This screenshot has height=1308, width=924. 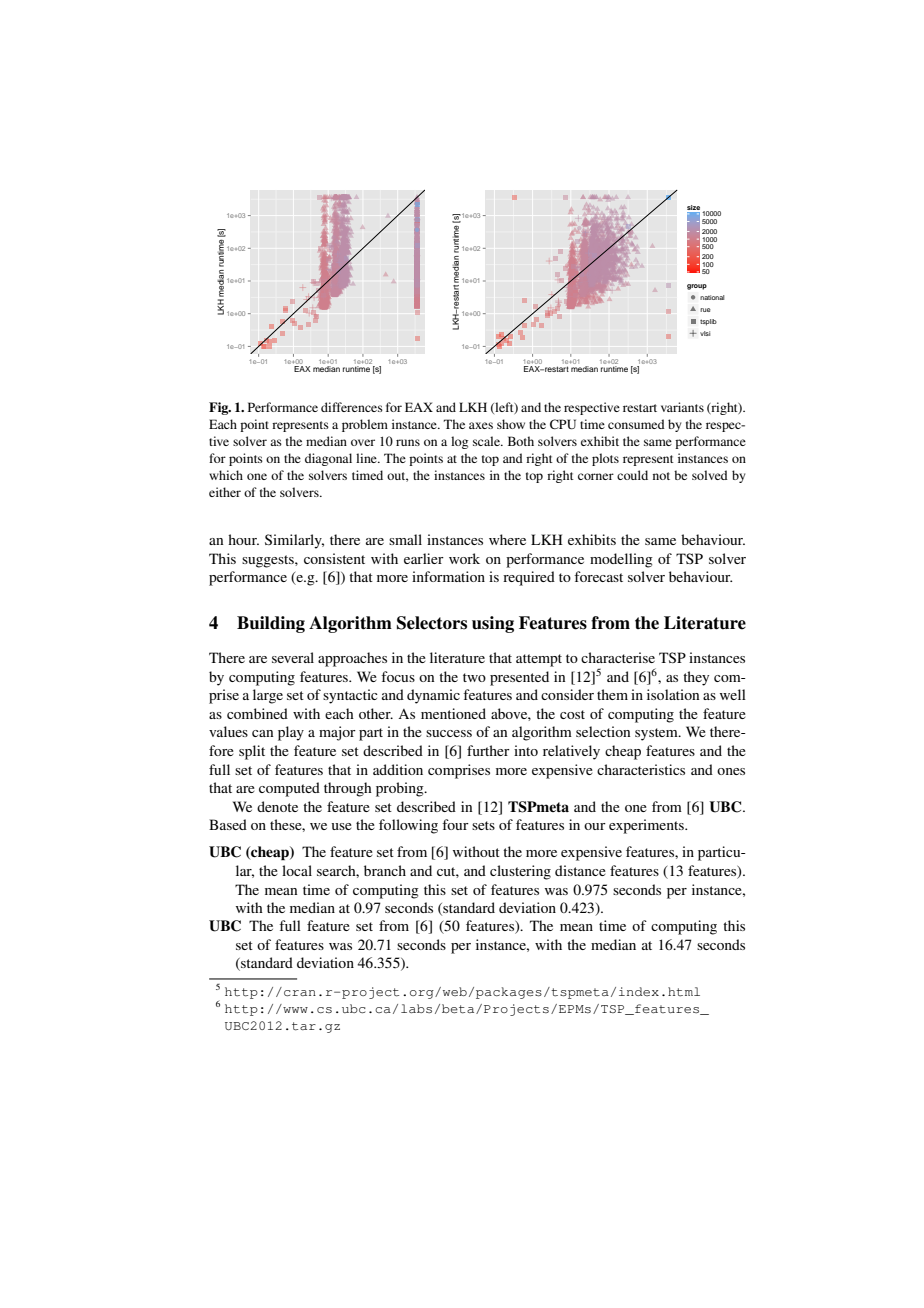 What do you see at coordinates (334, 558) in the screenshot?
I see `consistent` at bounding box center [334, 558].
